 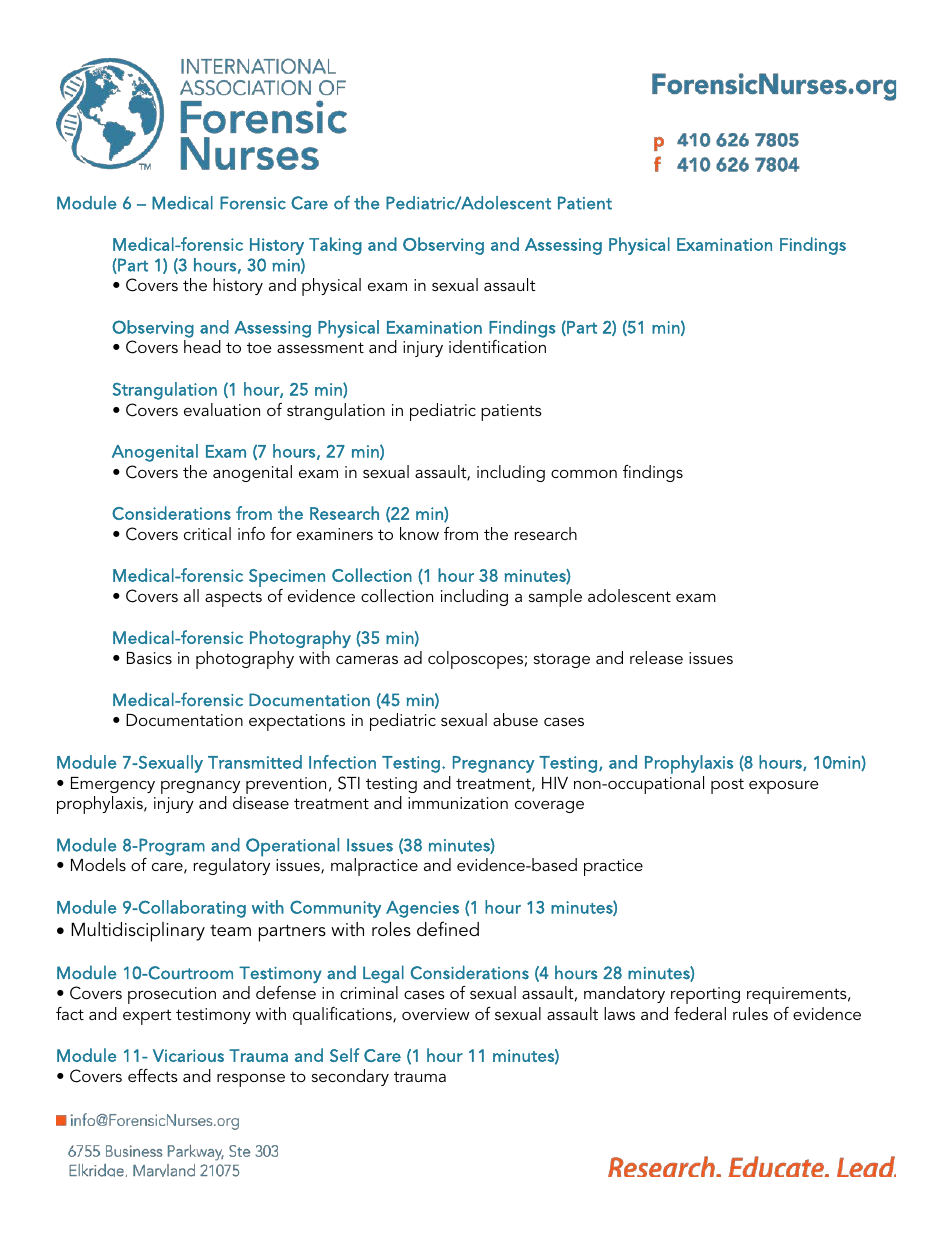 I want to click on head, so click(x=202, y=346).
